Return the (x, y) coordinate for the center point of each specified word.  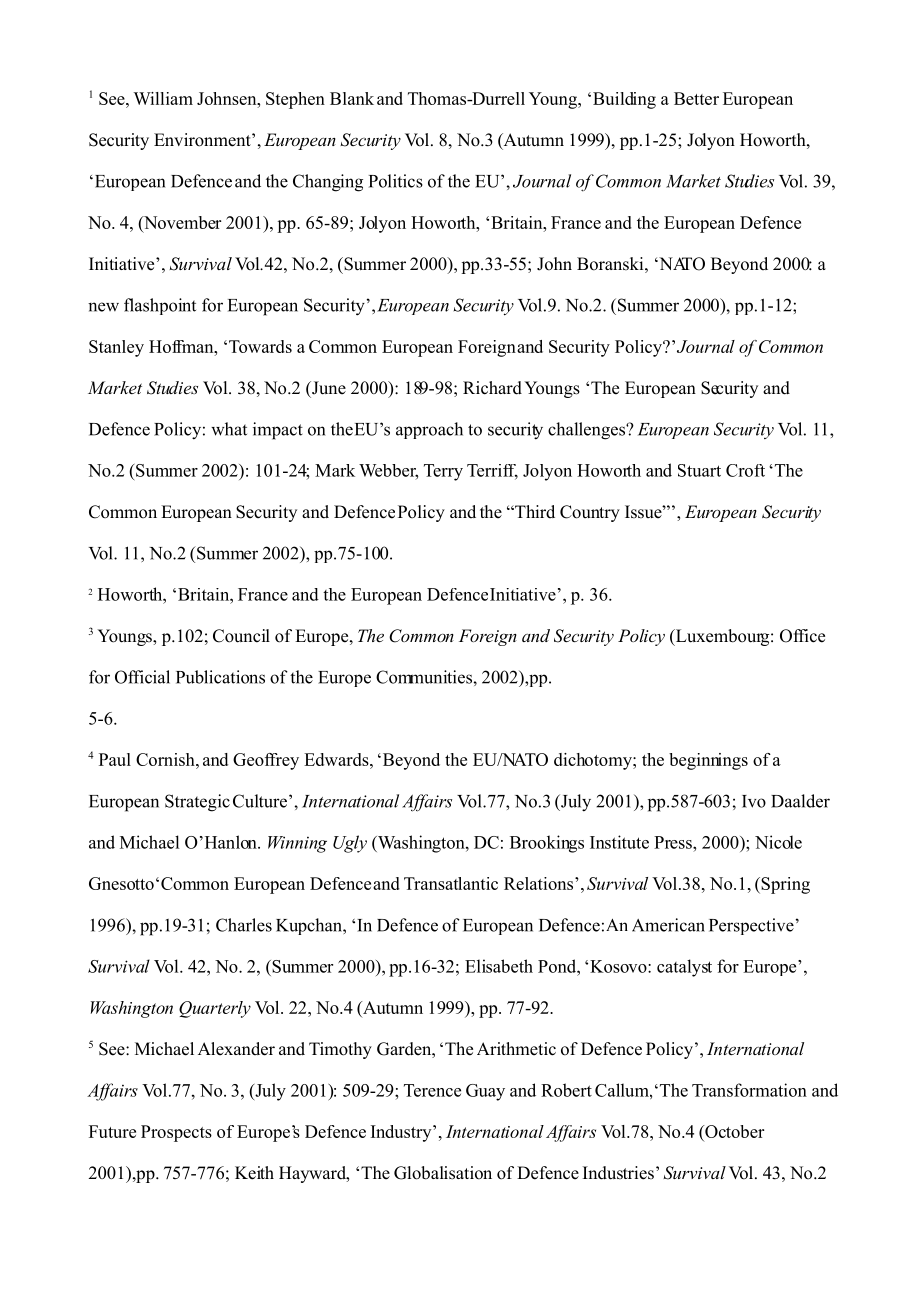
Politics (396, 181)
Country (590, 513)
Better (696, 98)
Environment (203, 140)
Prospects (176, 1133)
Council (241, 636)
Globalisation (443, 1173)
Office (802, 636)
